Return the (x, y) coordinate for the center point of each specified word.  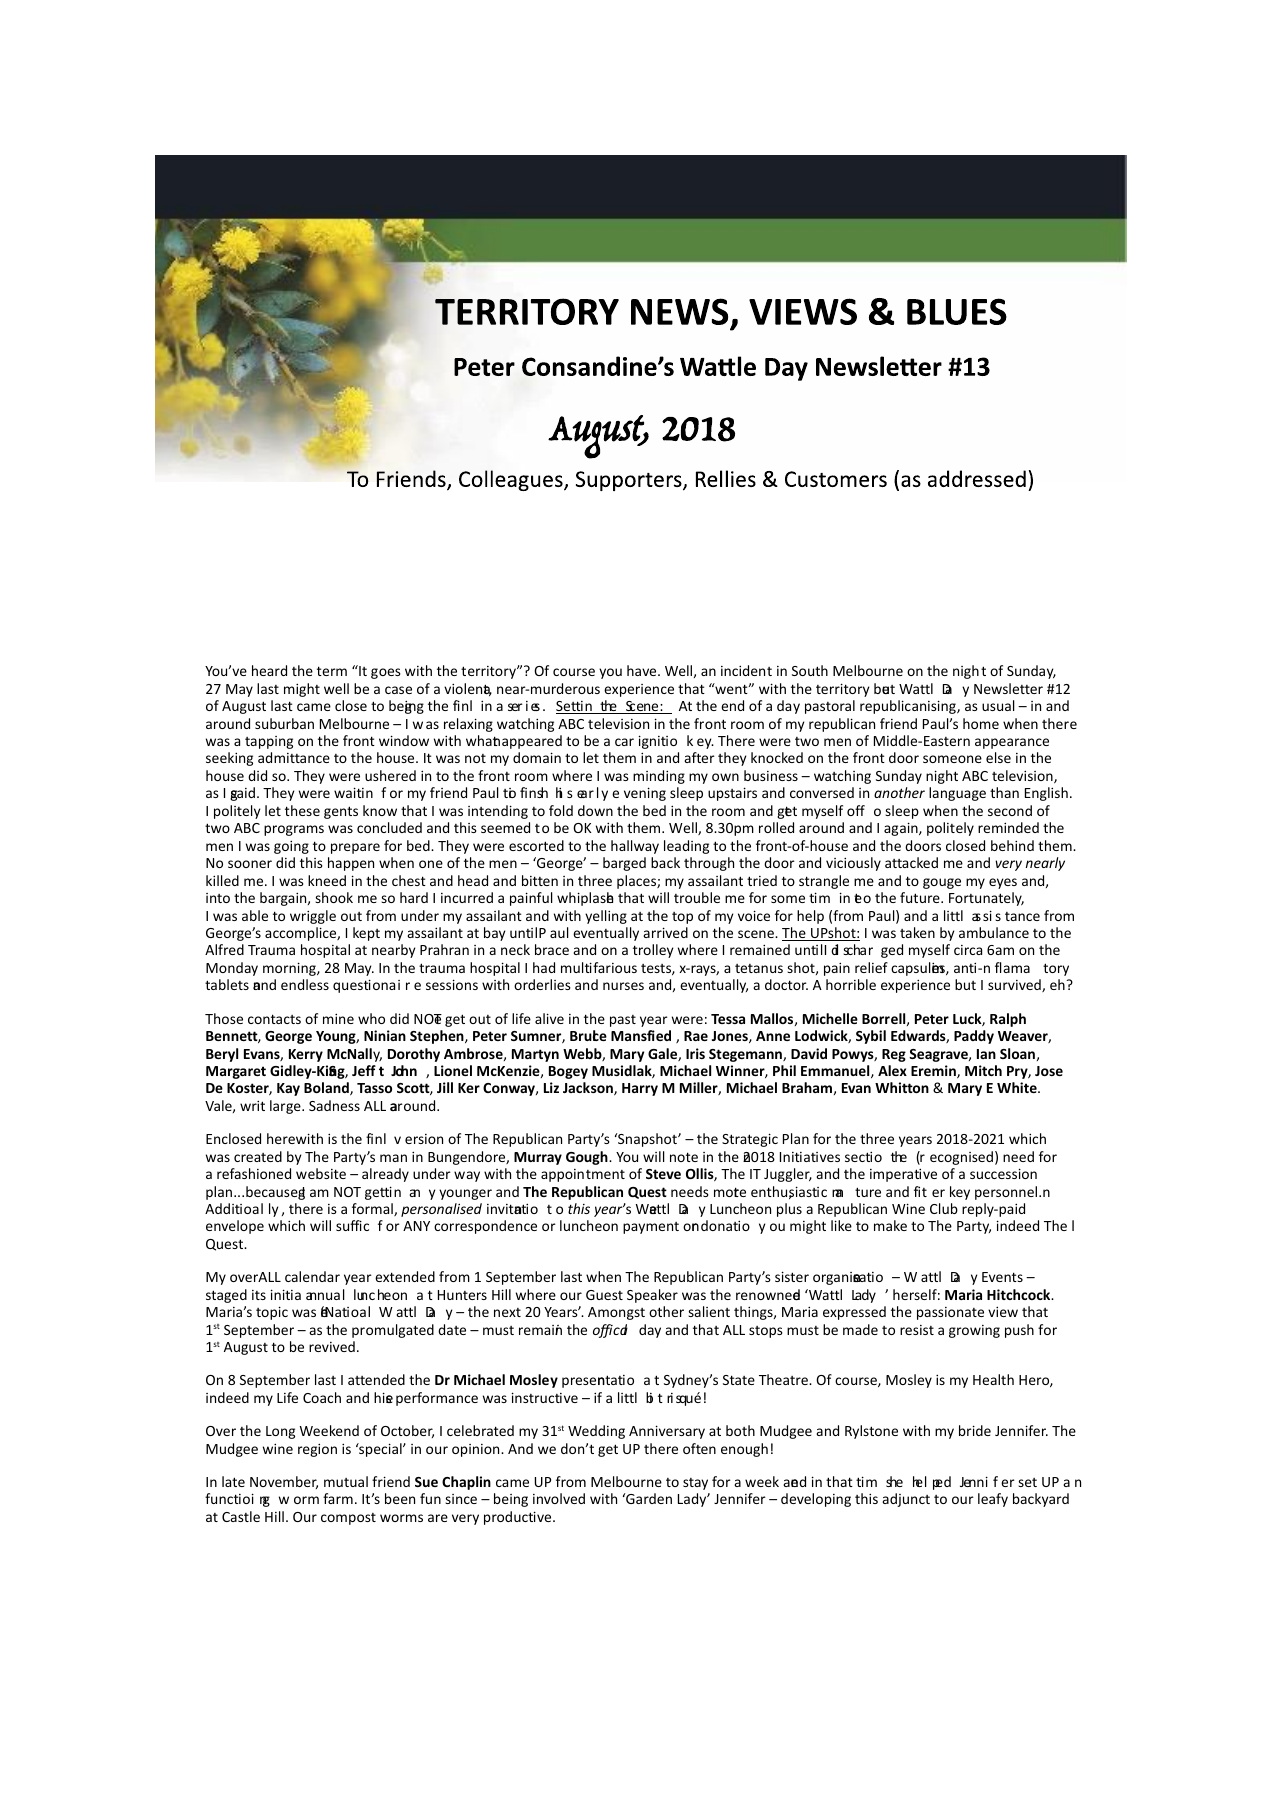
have (643, 670)
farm (338, 1498)
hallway (635, 847)
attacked (911, 862)
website (321, 1173)
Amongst (616, 1313)
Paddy (974, 1037)
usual (998, 705)
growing (974, 1331)
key (960, 1193)
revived (332, 1346)
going (291, 847)
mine (338, 1018)
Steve (663, 1174)
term (332, 671)
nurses (623, 986)
